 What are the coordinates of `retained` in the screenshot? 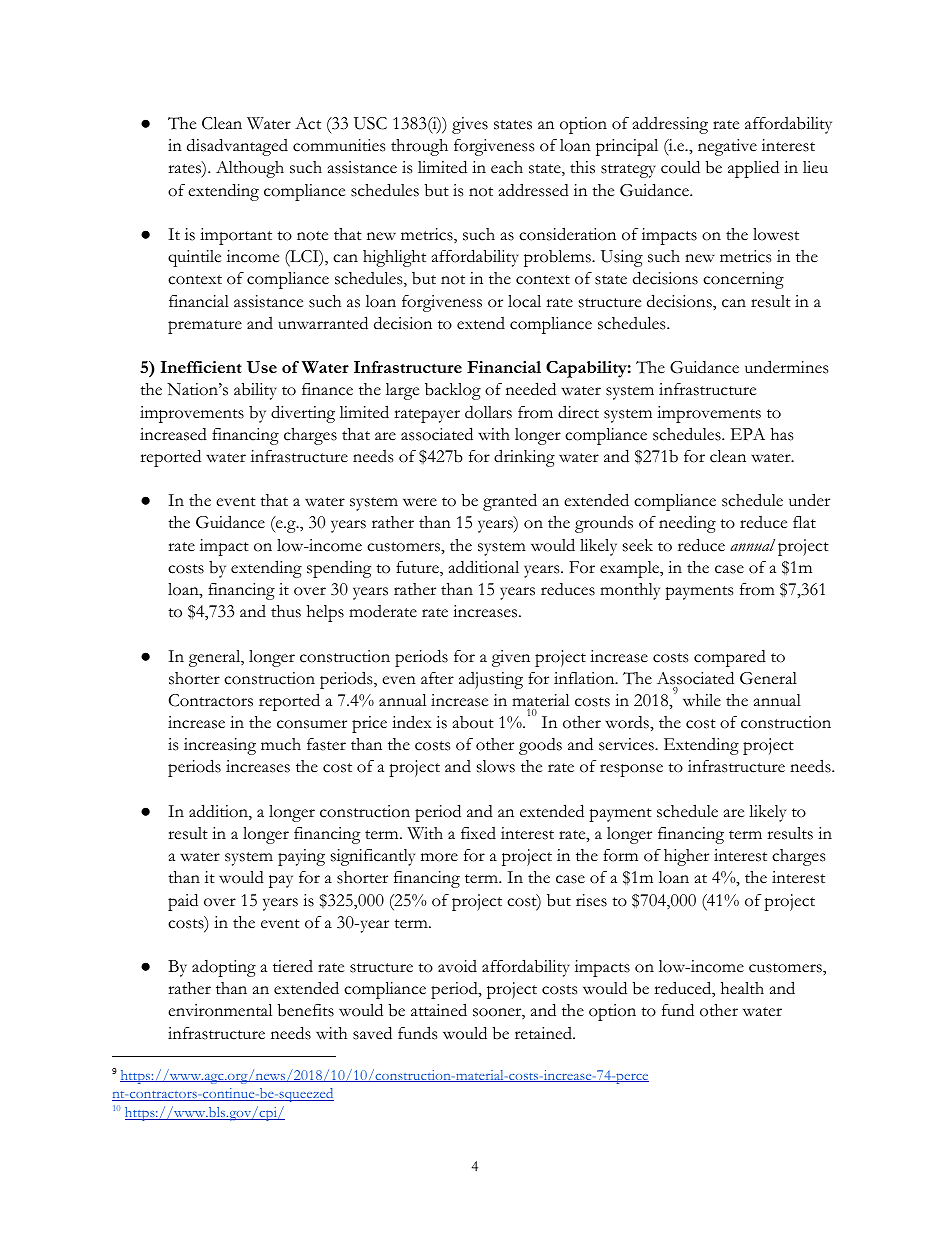 It's located at (544, 1033).
